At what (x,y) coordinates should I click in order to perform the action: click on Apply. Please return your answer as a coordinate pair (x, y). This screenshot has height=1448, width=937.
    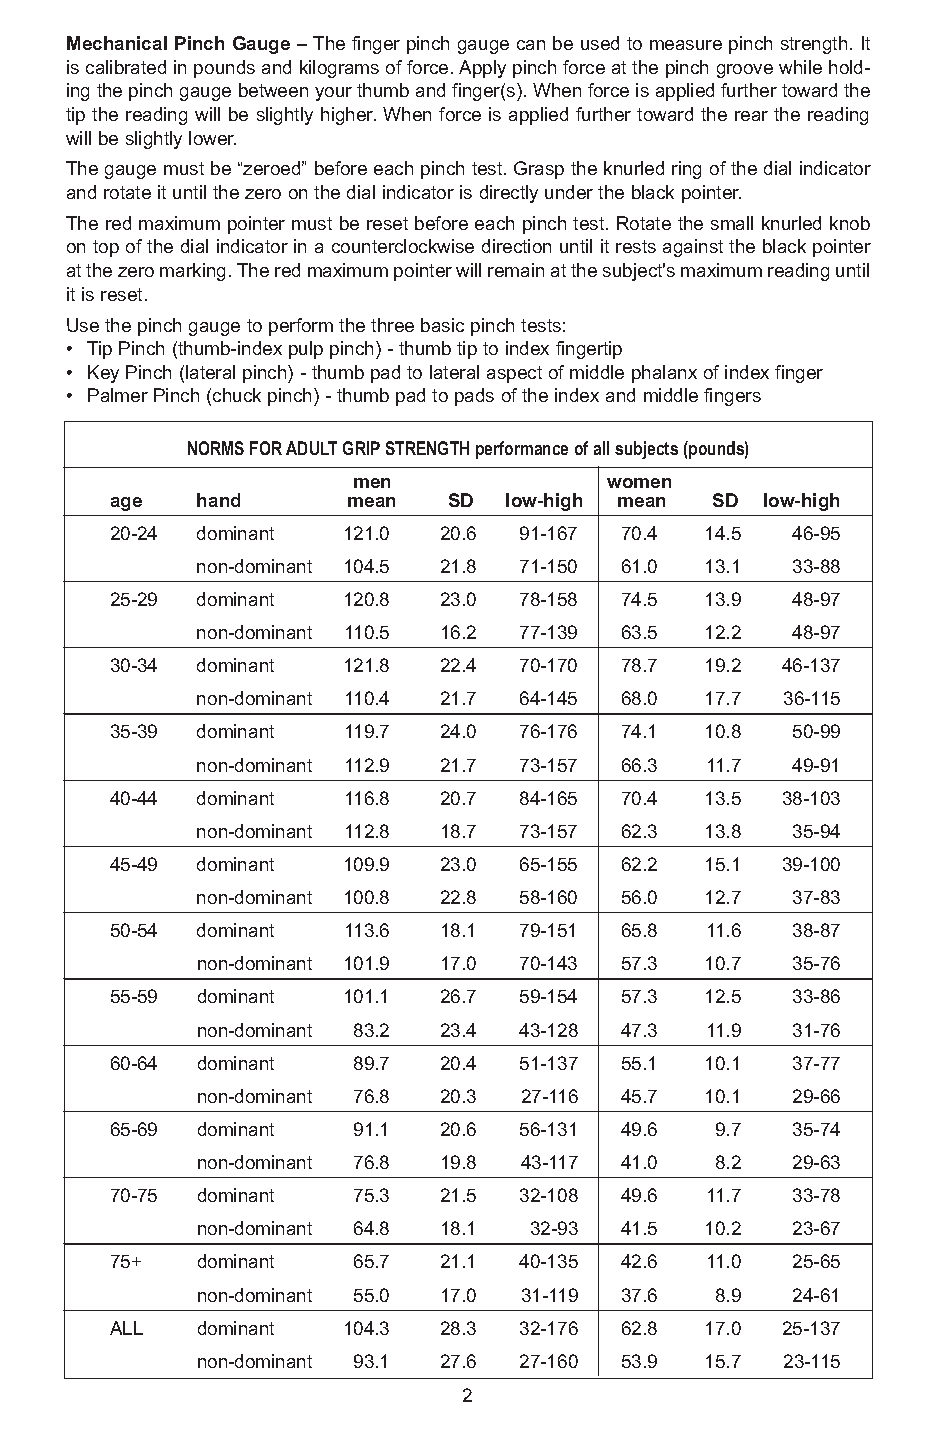
    Looking at the image, I should click on (482, 69).
